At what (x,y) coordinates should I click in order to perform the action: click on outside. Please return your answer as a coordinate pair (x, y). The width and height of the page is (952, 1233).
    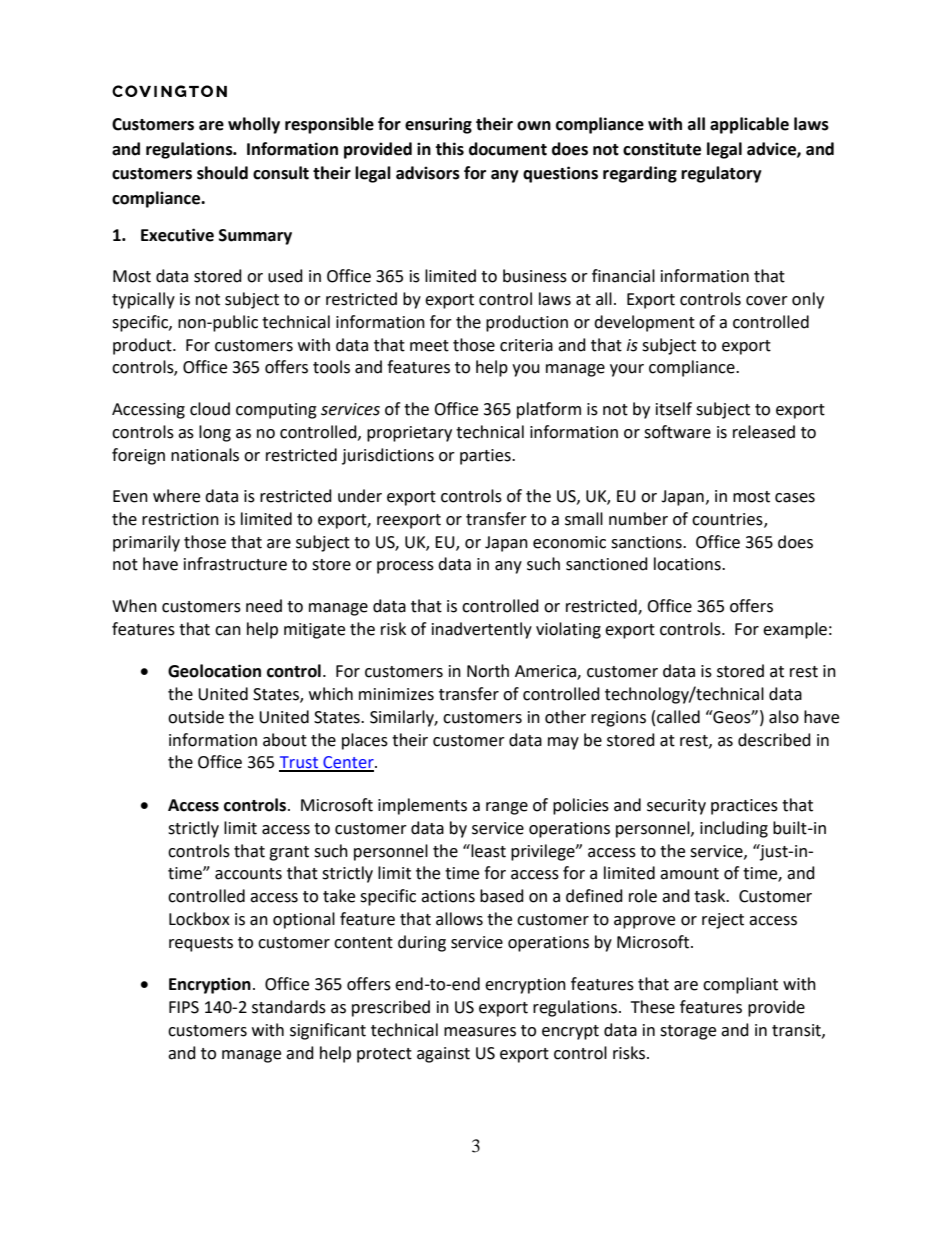
    Looking at the image, I should click on (196, 717).
